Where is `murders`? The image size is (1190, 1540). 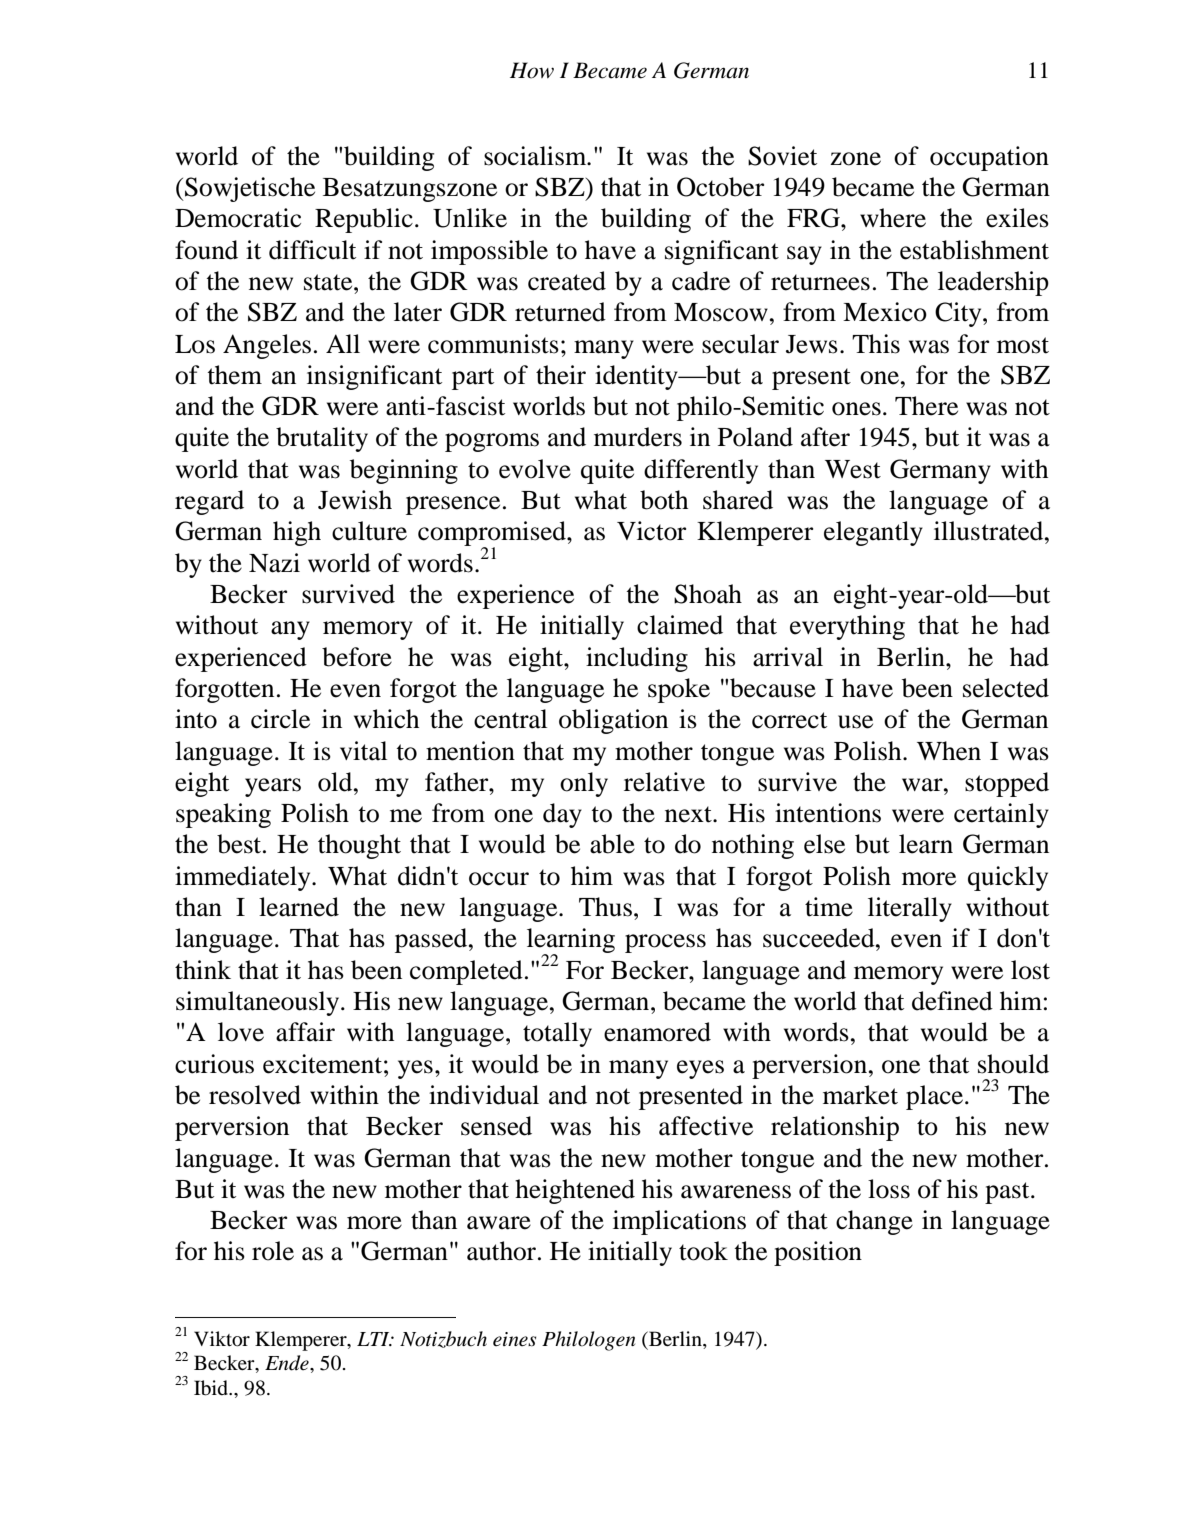
murders is located at coordinates (638, 437).
